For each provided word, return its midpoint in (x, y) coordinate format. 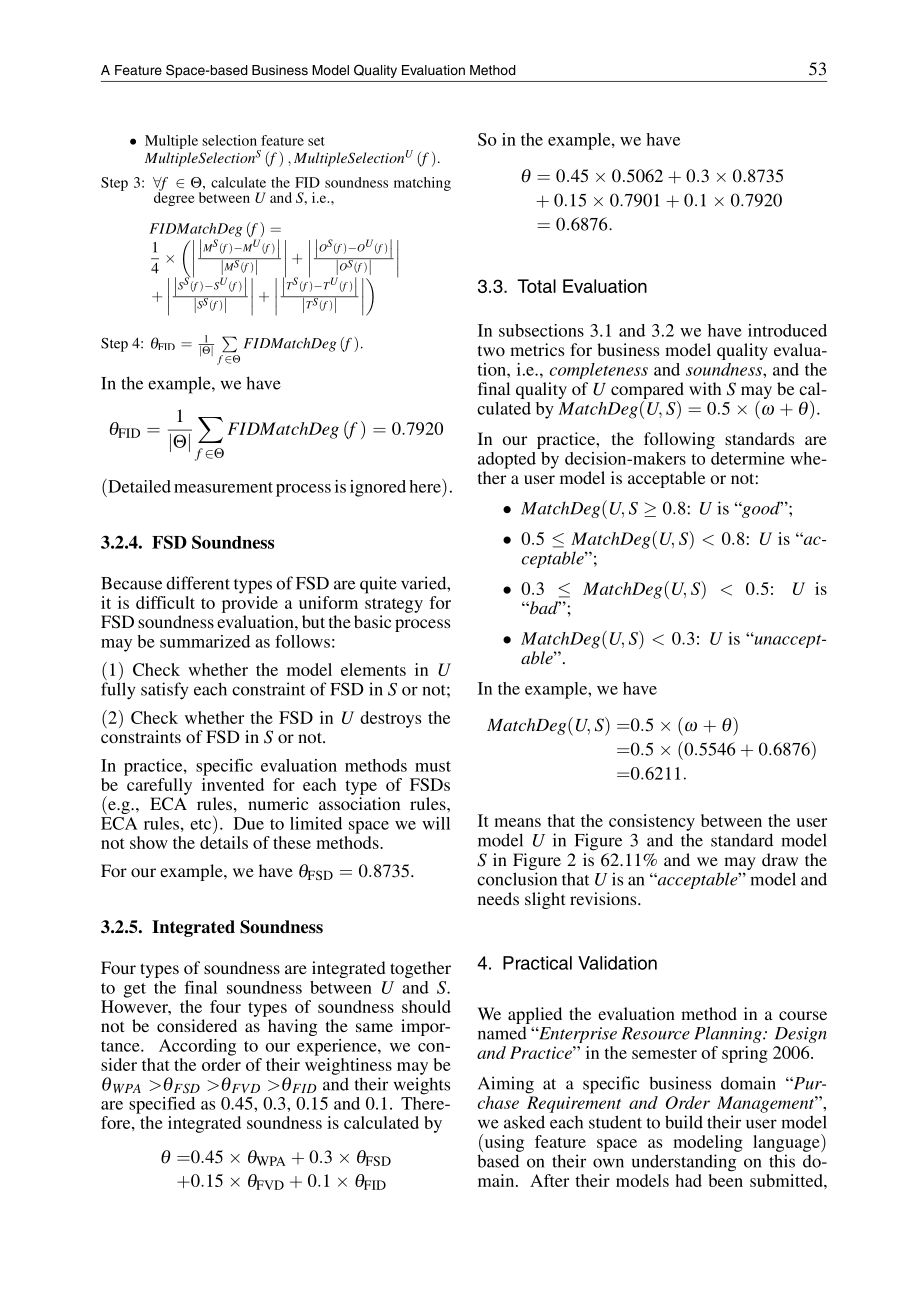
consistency (652, 822)
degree (174, 198)
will (436, 823)
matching (422, 184)
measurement (223, 487)
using (503, 1143)
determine (748, 458)
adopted (507, 460)
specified (162, 1105)
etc (202, 823)
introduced (787, 330)
